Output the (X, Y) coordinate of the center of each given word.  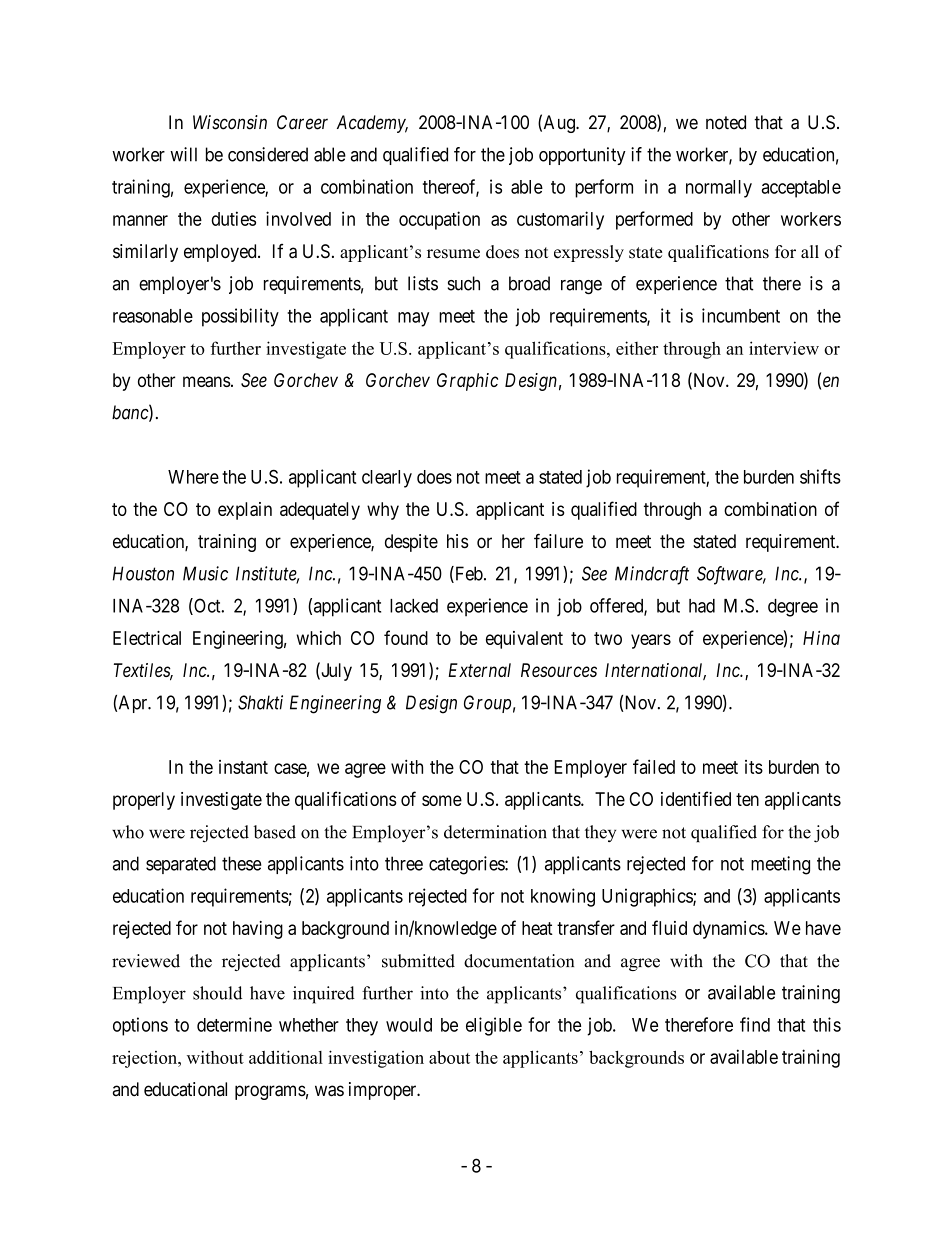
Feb (468, 574)
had (702, 606)
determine (234, 1024)
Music (205, 573)
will (183, 154)
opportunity (582, 156)
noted (726, 122)
